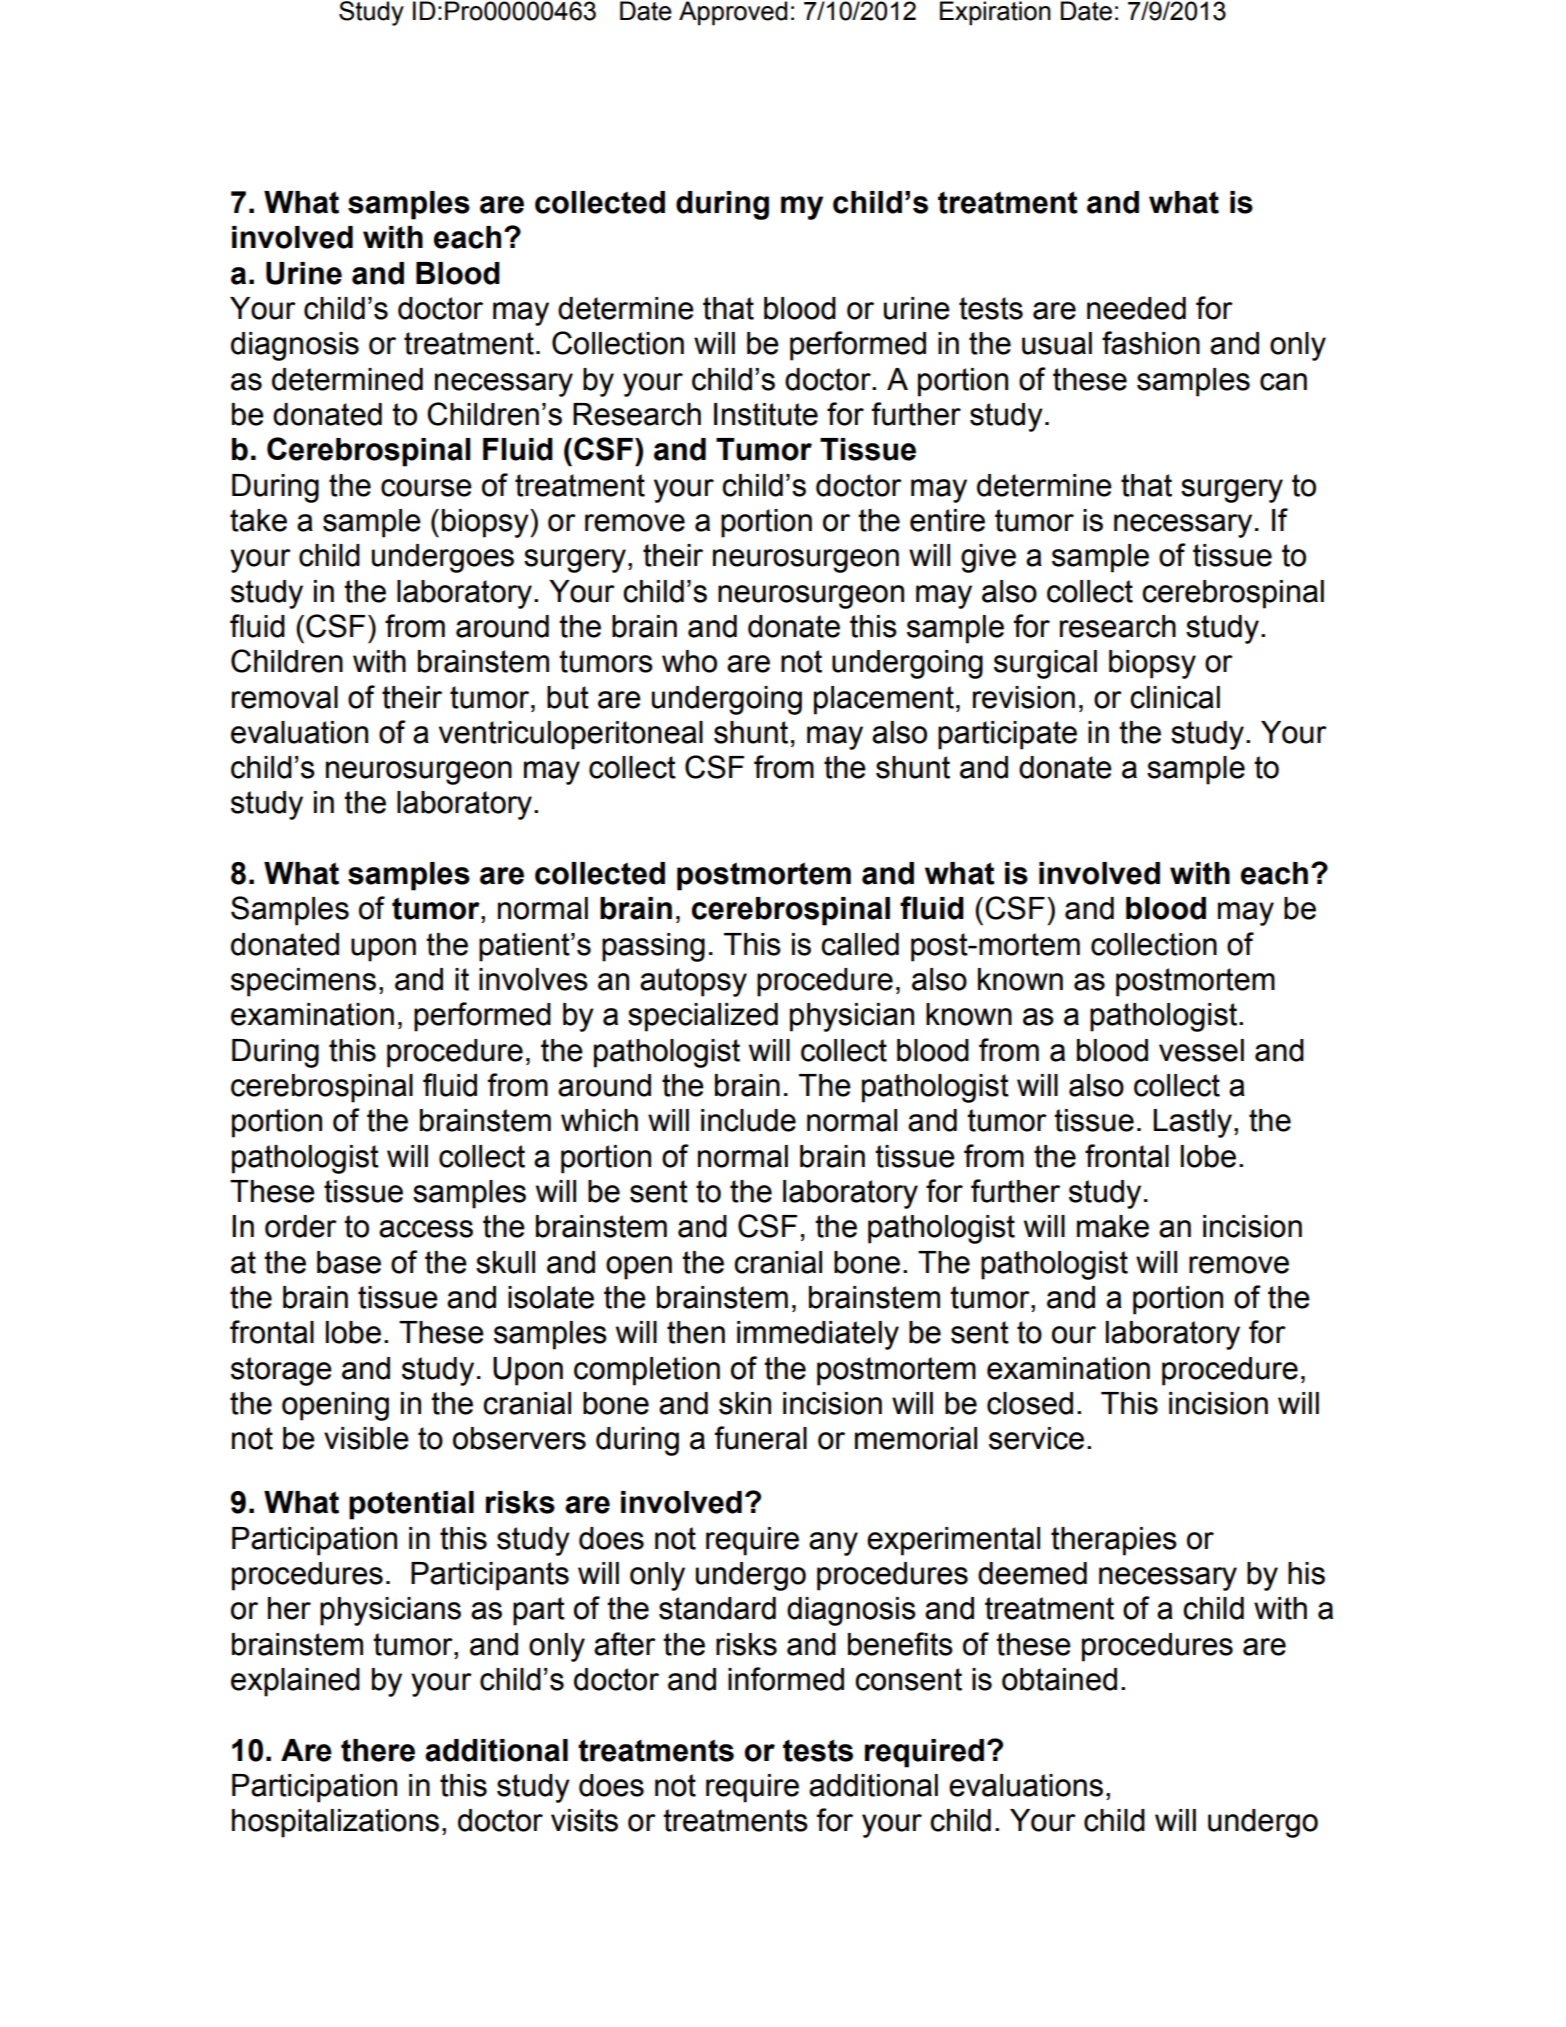 This screenshot has width=1566, height=2027. I want to click on called, so click(860, 944).
